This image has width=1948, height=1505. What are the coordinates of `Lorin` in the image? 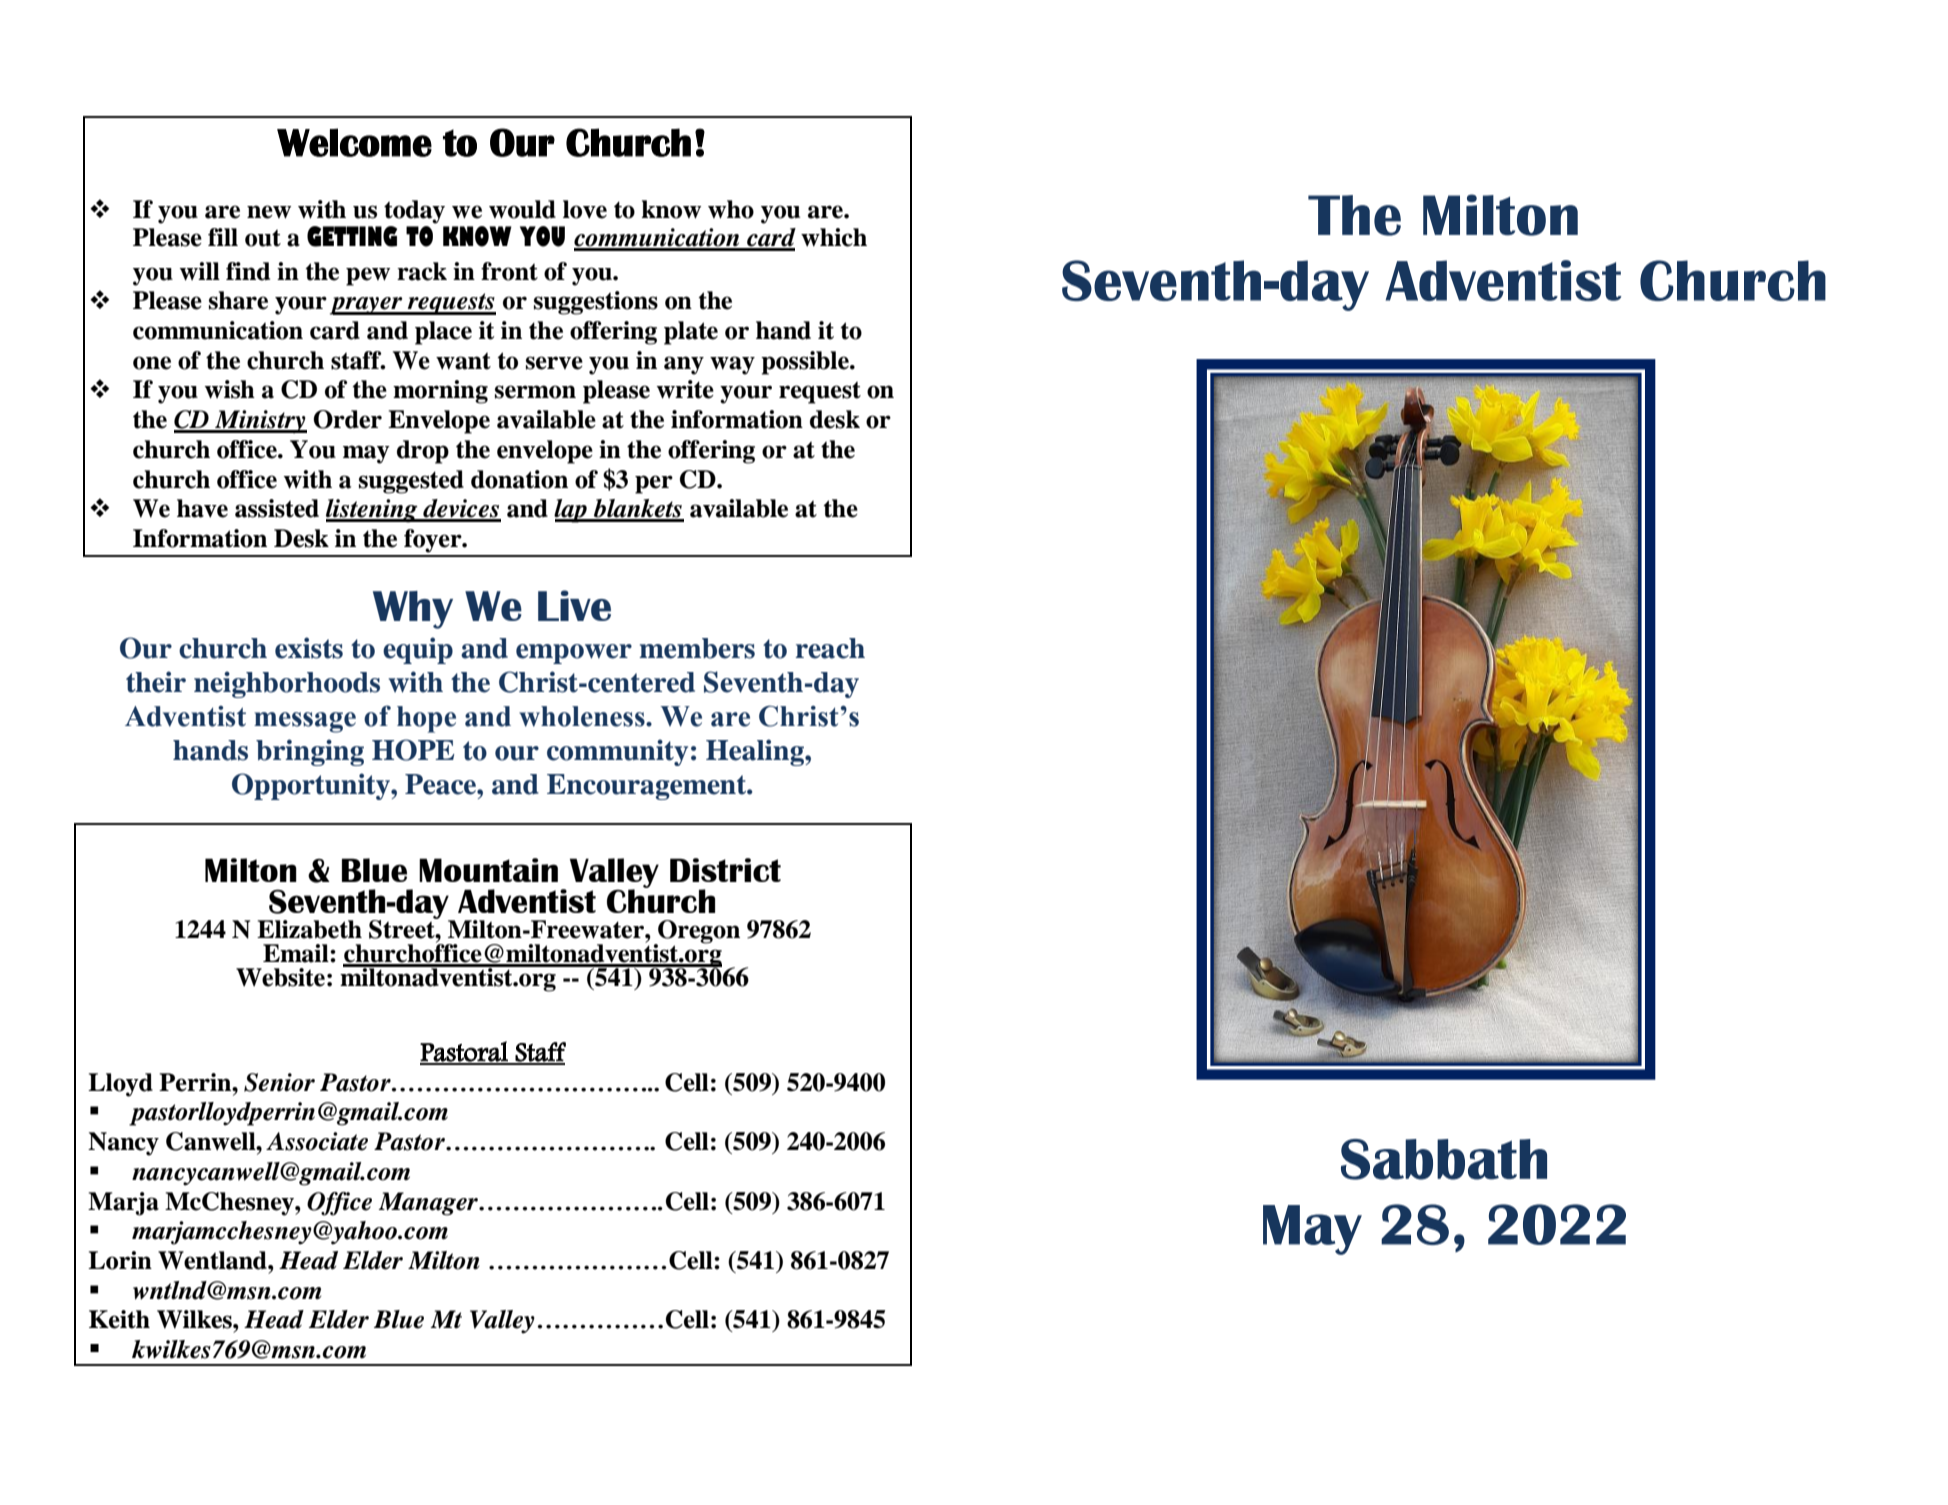 It's located at (120, 1260).
